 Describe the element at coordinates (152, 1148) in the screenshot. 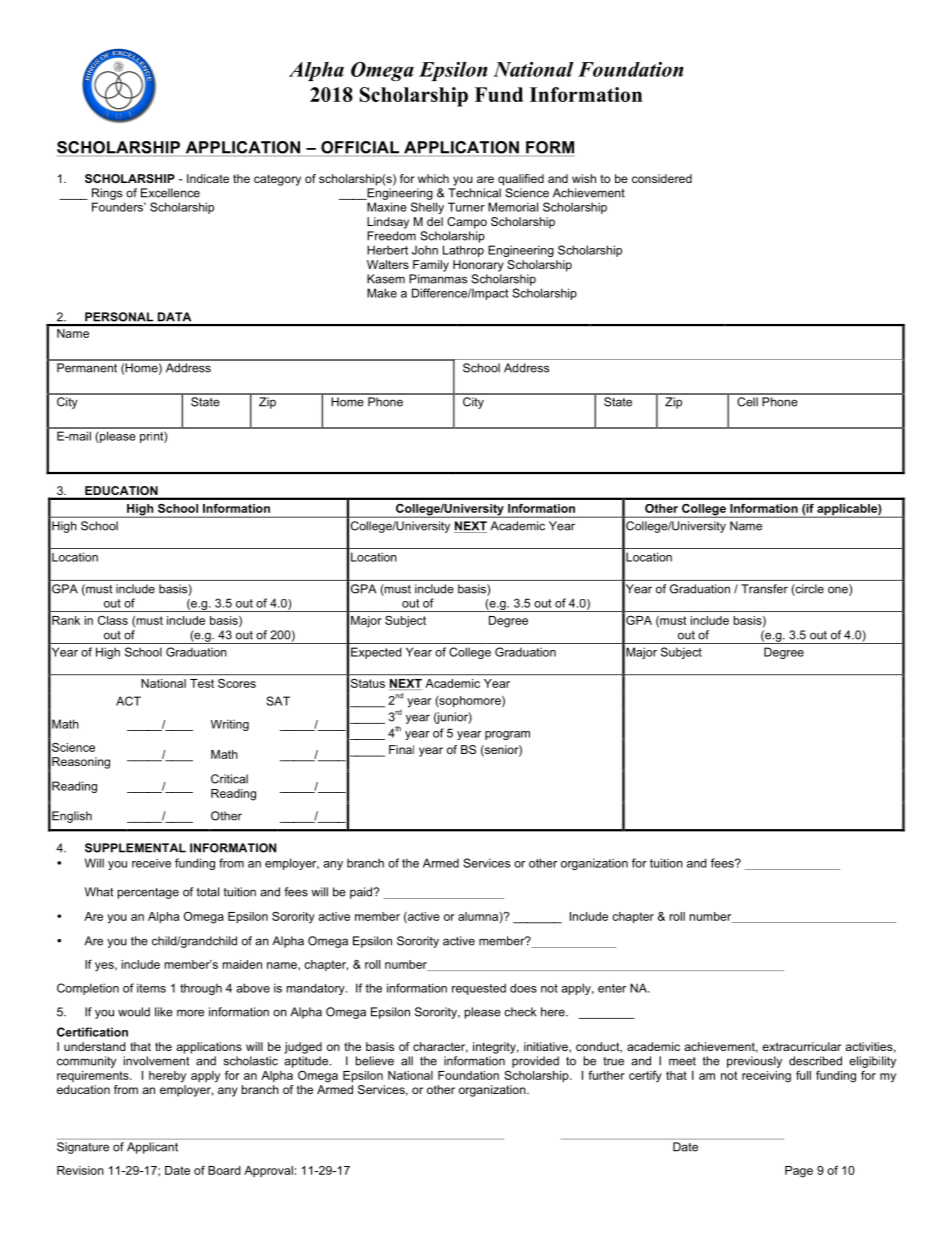

I see `Applicant` at that location.
